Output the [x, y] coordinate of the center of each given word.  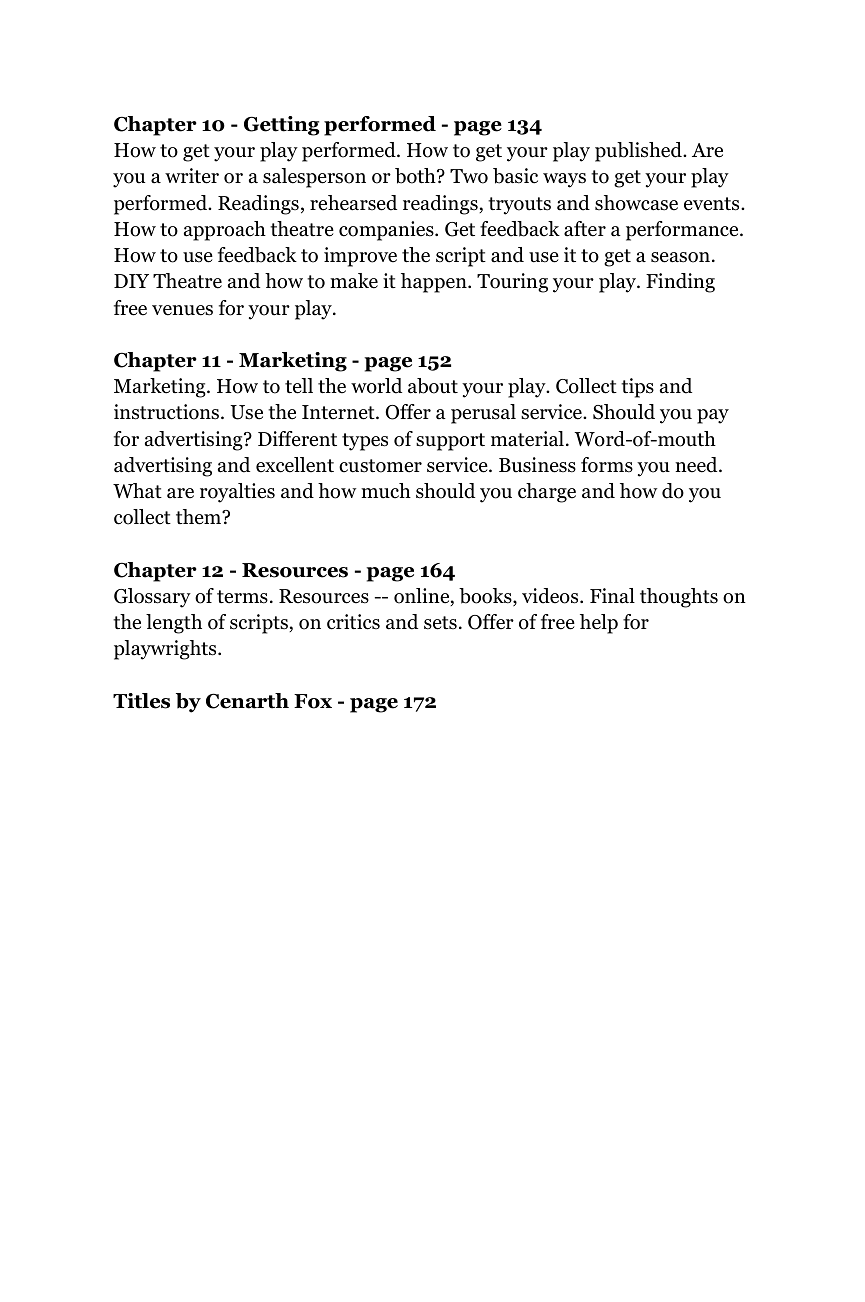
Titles [141, 701]
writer [192, 176]
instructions [168, 412]
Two [469, 176]
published [639, 152]
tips [637, 388]
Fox [313, 701]
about [433, 386]
